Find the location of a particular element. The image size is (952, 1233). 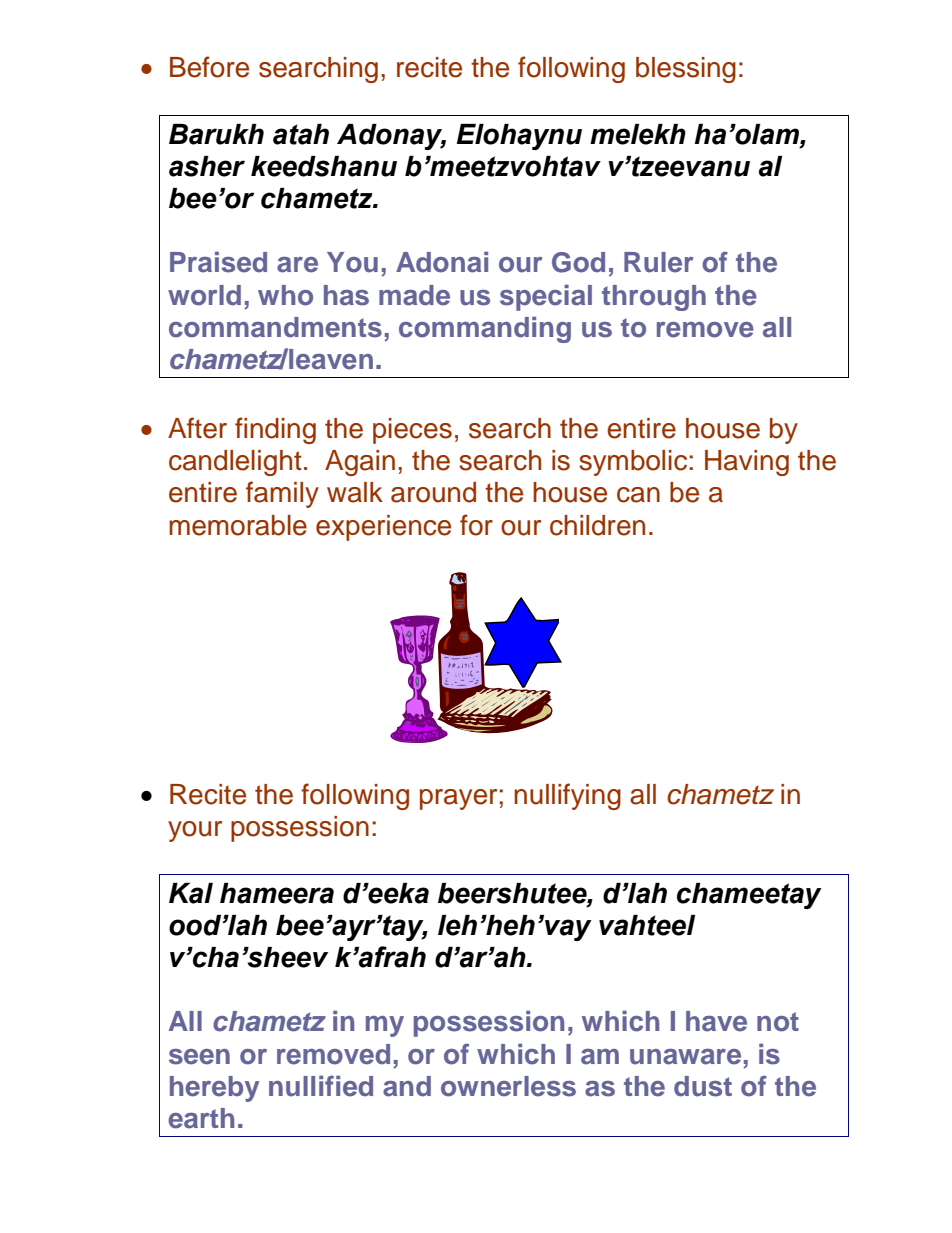

nullified is located at coordinates (321, 1086).
